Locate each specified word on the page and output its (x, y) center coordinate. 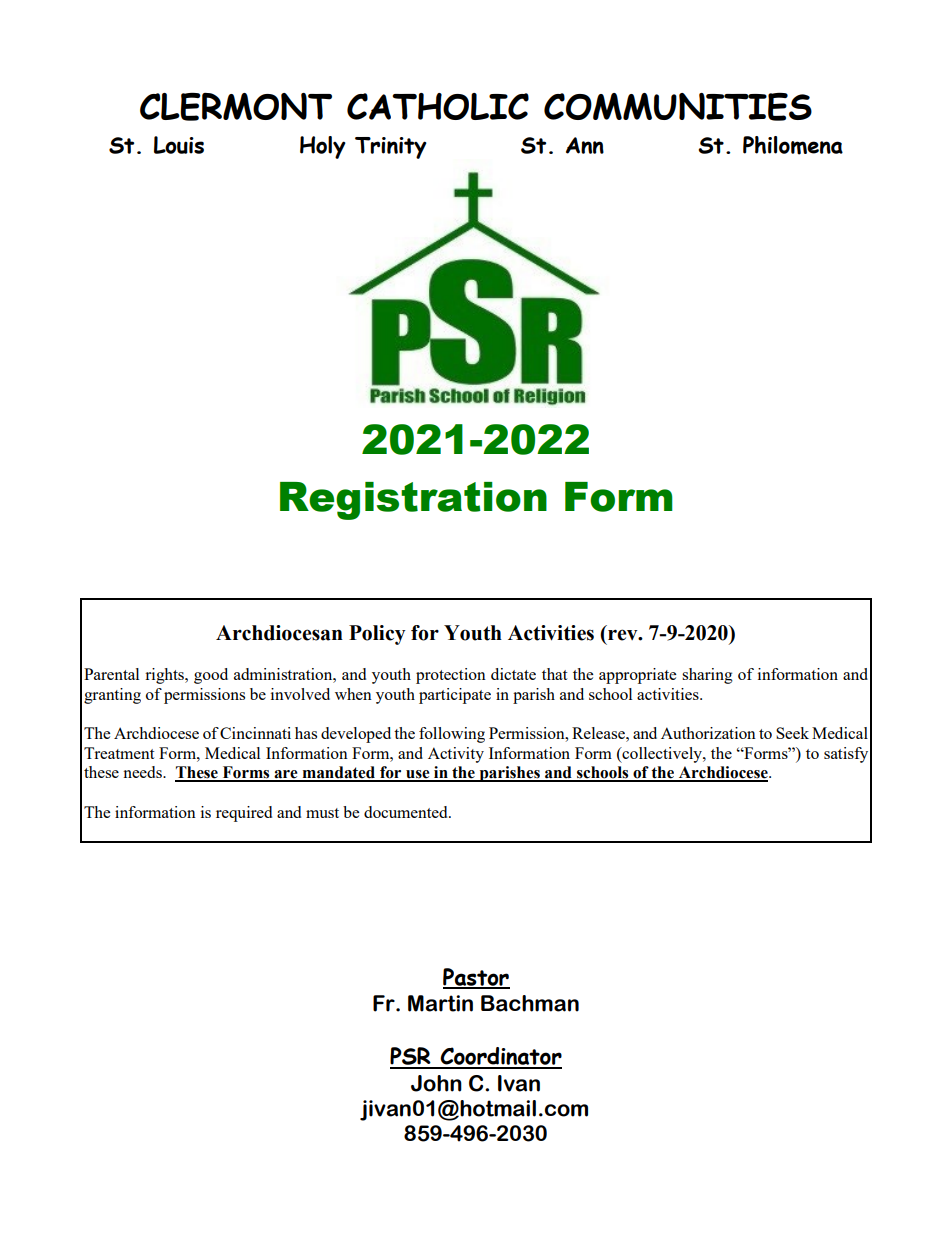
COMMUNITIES (678, 107)
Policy (377, 635)
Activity (456, 755)
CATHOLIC (438, 106)
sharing (707, 676)
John (436, 1083)
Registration (413, 501)
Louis (179, 145)
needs (143, 772)
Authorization (708, 733)
